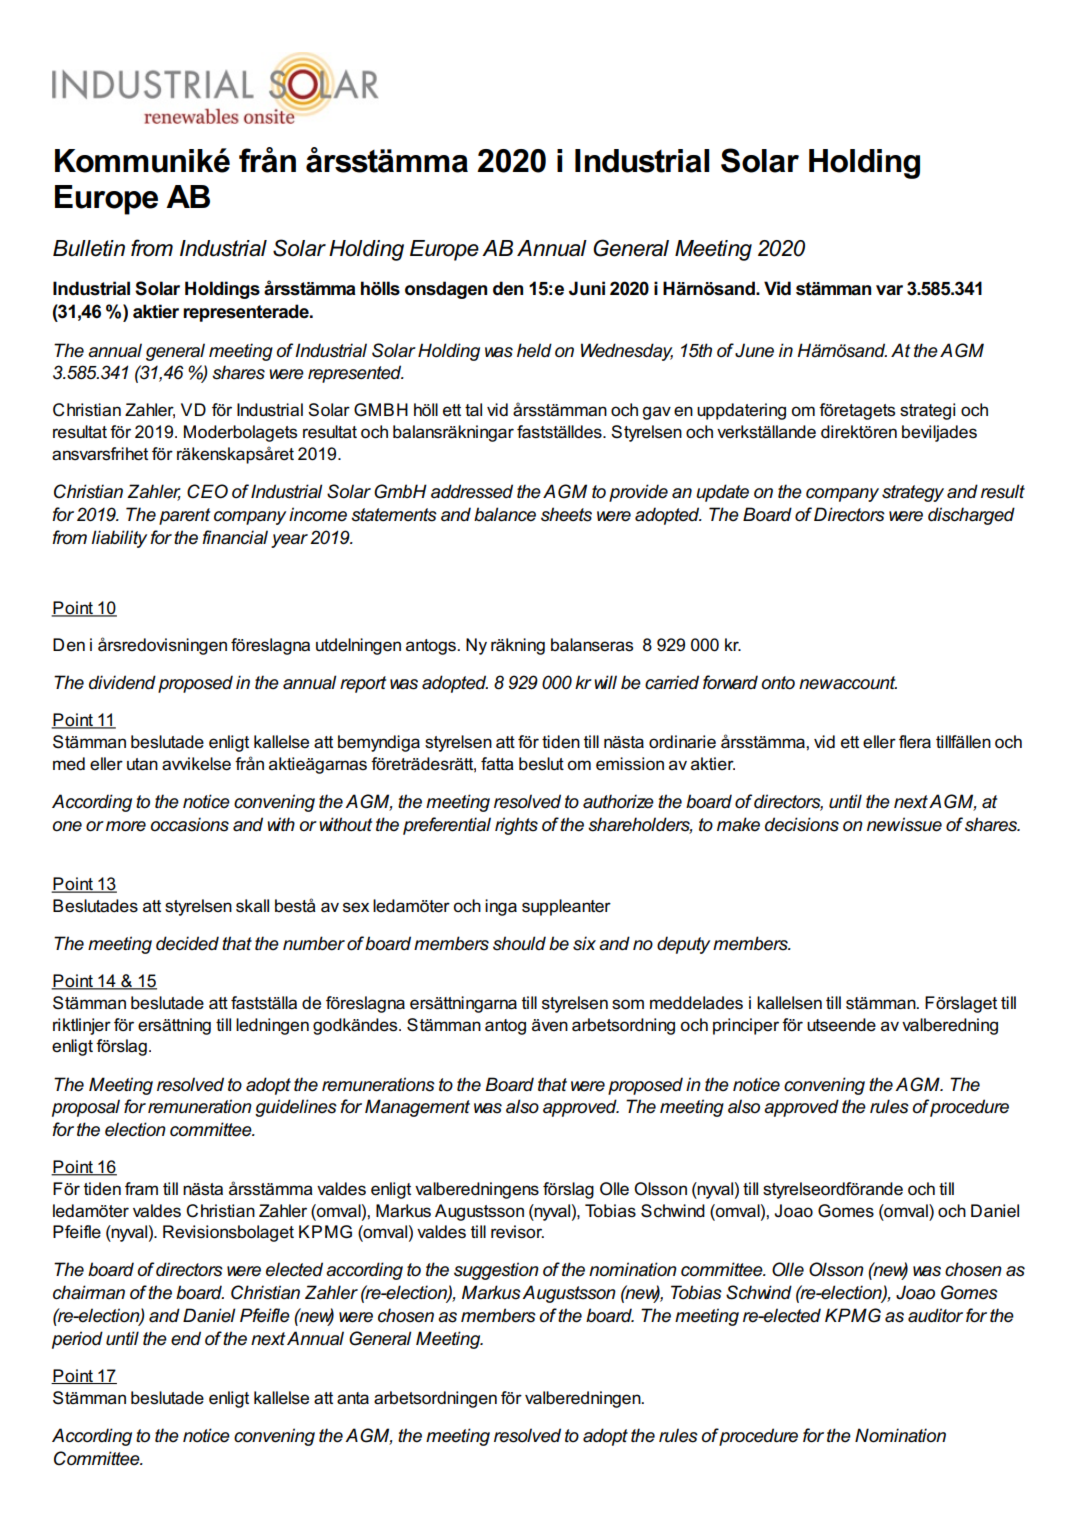 The width and height of the screenshot is (1079, 1527). What do you see at coordinates (683, 945) in the screenshot?
I see `deputy` at bounding box center [683, 945].
